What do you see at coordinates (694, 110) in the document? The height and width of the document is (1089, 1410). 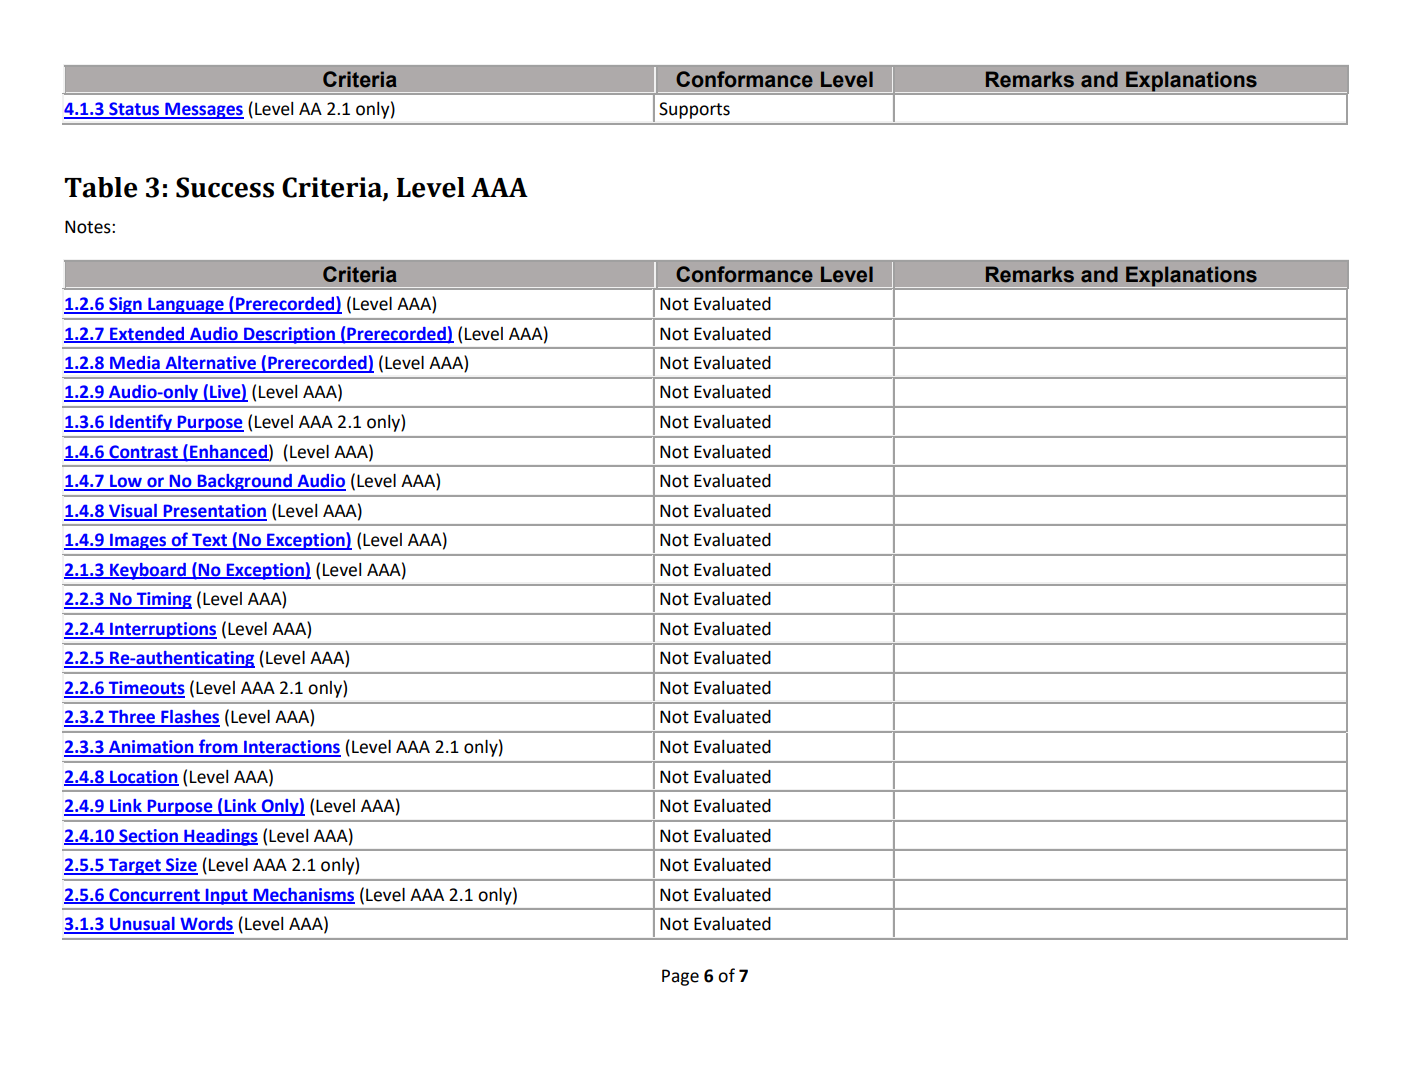 I see `Supports` at bounding box center [694, 110].
